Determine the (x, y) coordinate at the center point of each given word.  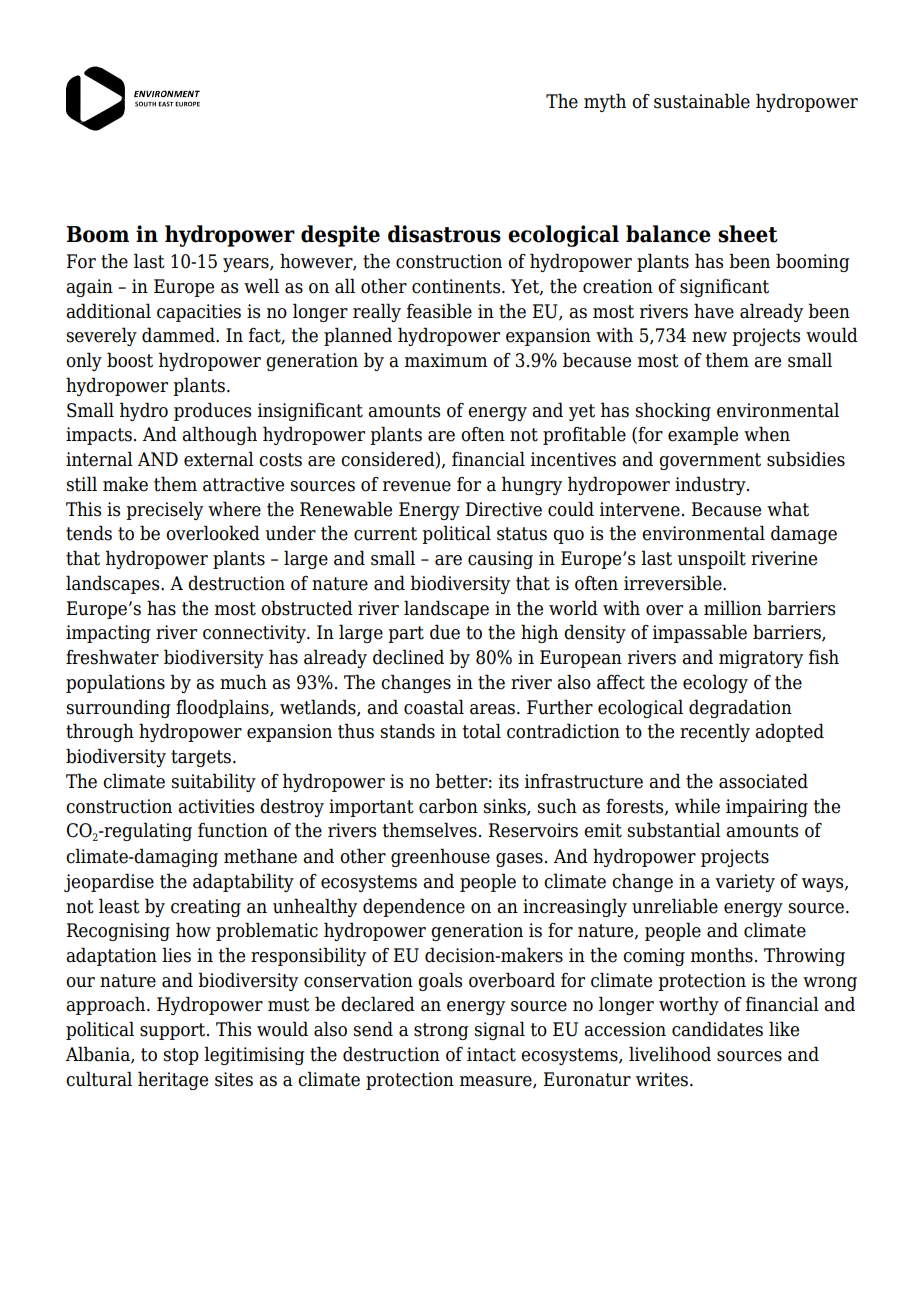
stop (181, 1056)
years (247, 265)
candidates (717, 1029)
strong (441, 1031)
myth (605, 102)
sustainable (702, 101)
